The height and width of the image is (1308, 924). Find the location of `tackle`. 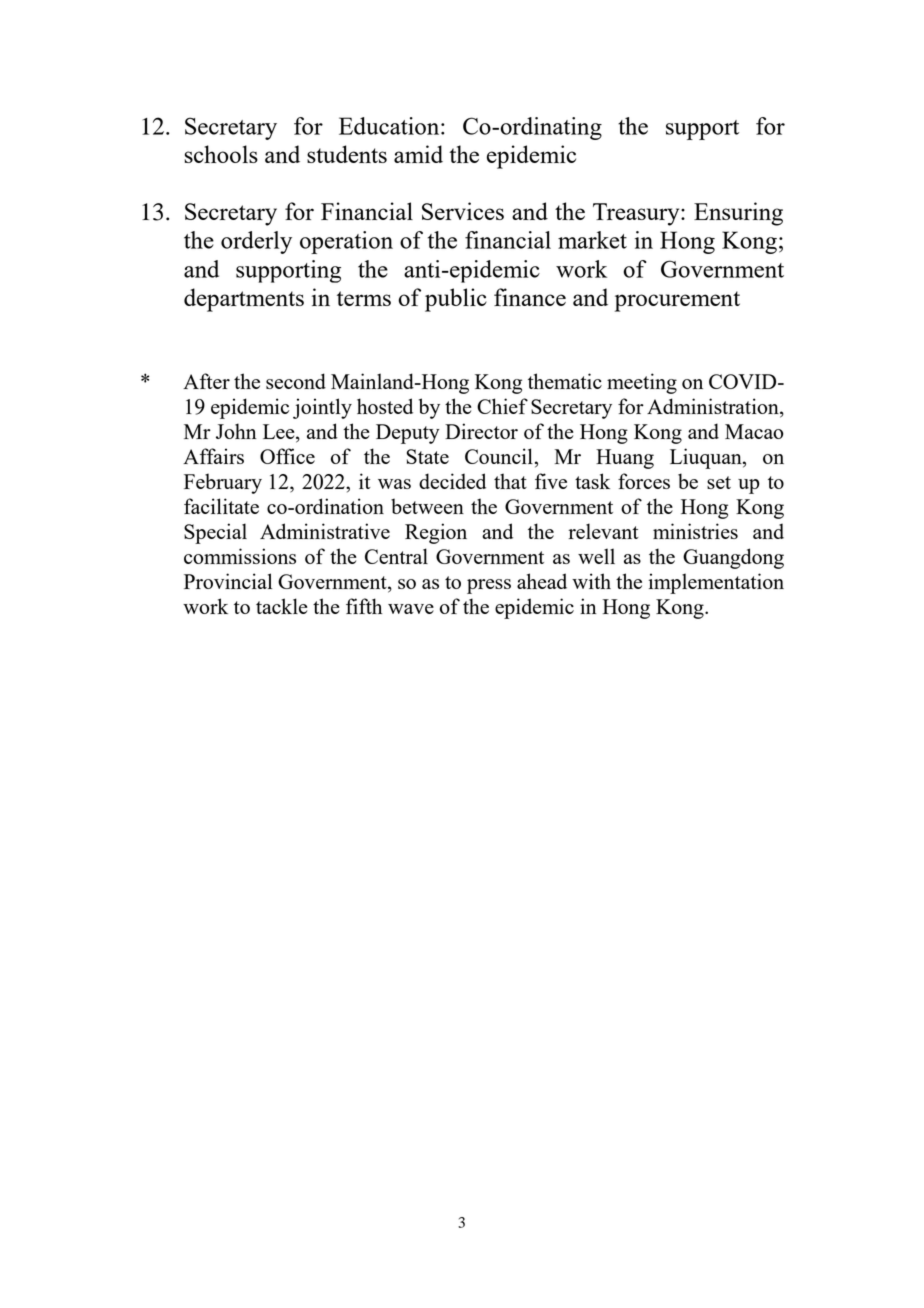

tackle is located at coordinates (282, 606).
